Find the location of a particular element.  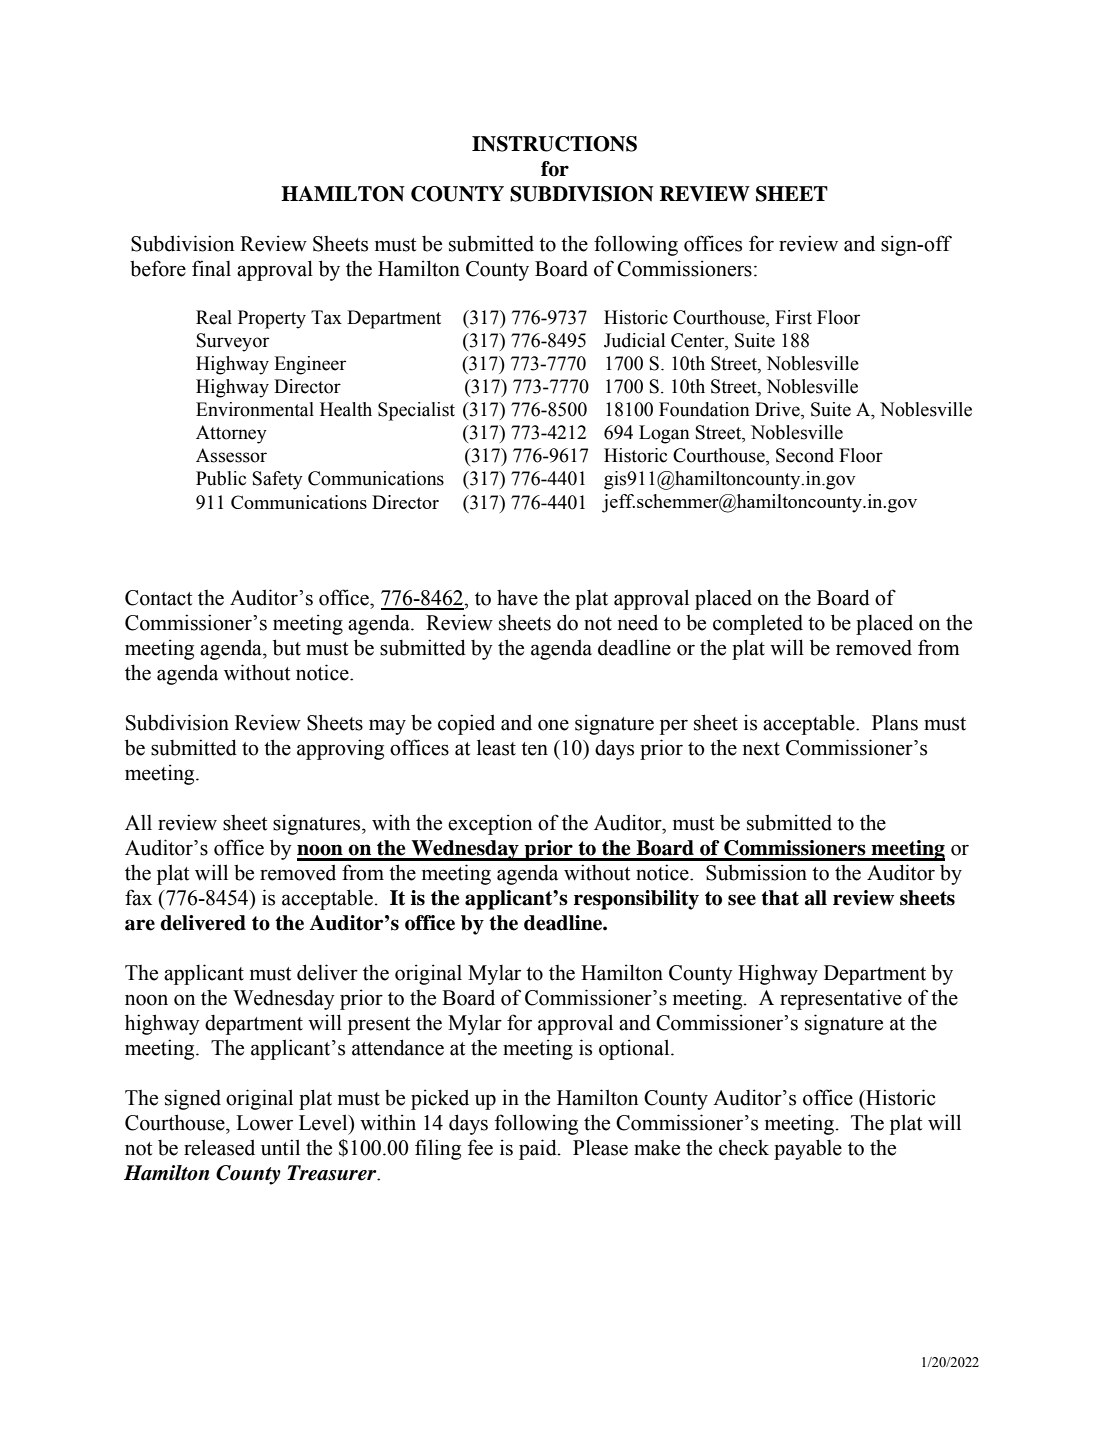

completed is located at coordinates (758, 625).
